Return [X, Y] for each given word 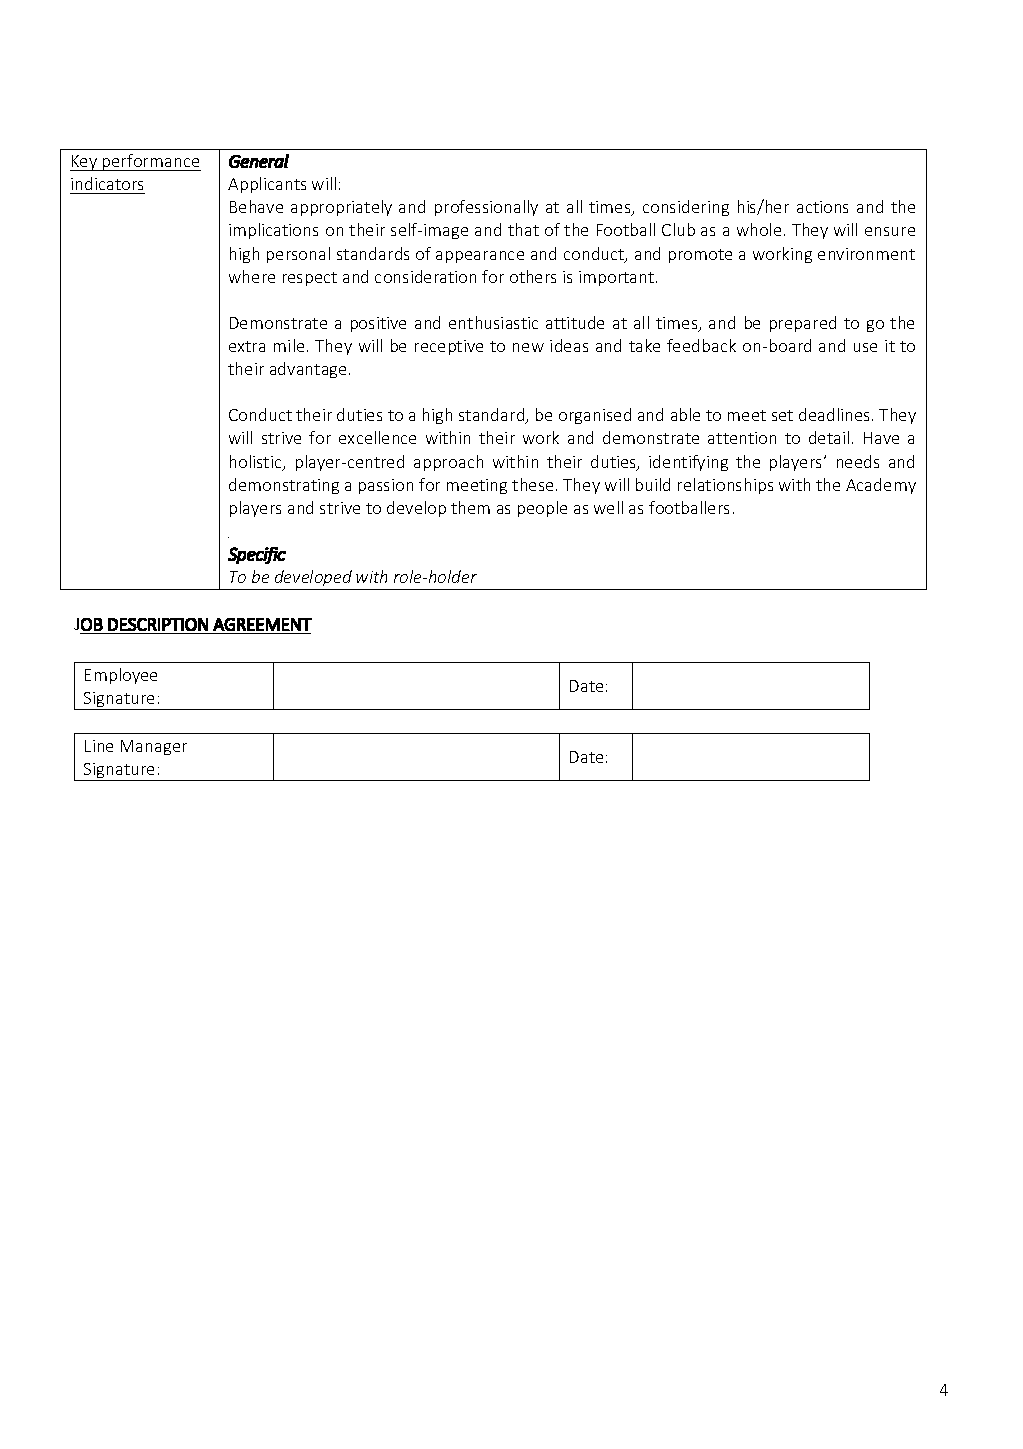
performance [151, 162]
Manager [154, 747]
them [470, 507]
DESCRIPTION [158, 624]
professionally [486, 208]
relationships [725, 486]
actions [822, 207]
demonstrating [284, 486]
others [533, 276]
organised [595, 416]
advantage [308, 370]
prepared [803, 324]
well [608, 507]
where [252, 276]
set [782, 415]
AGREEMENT [262, 624]
